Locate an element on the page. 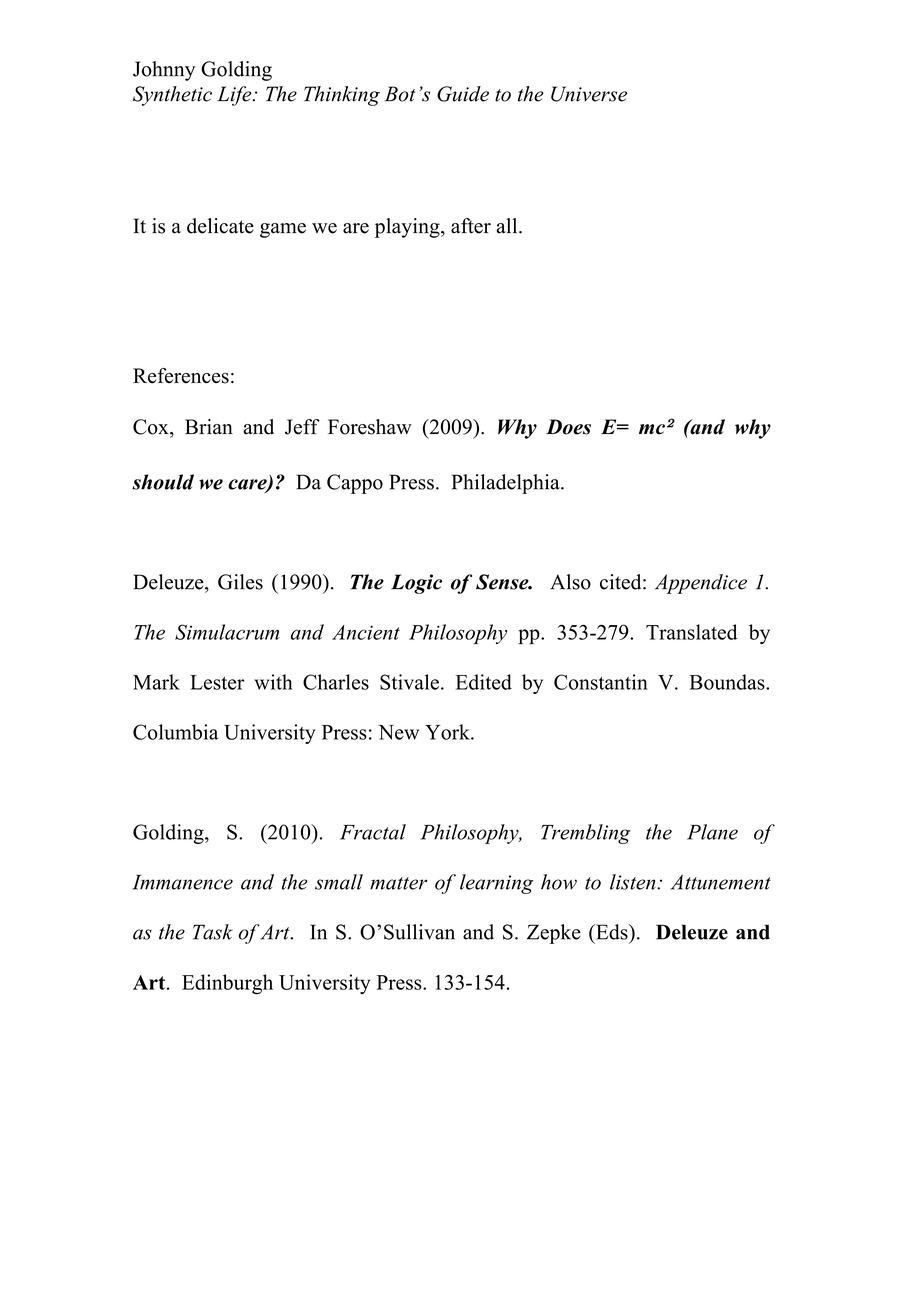  Logic is located at coordinates (416, 584).
